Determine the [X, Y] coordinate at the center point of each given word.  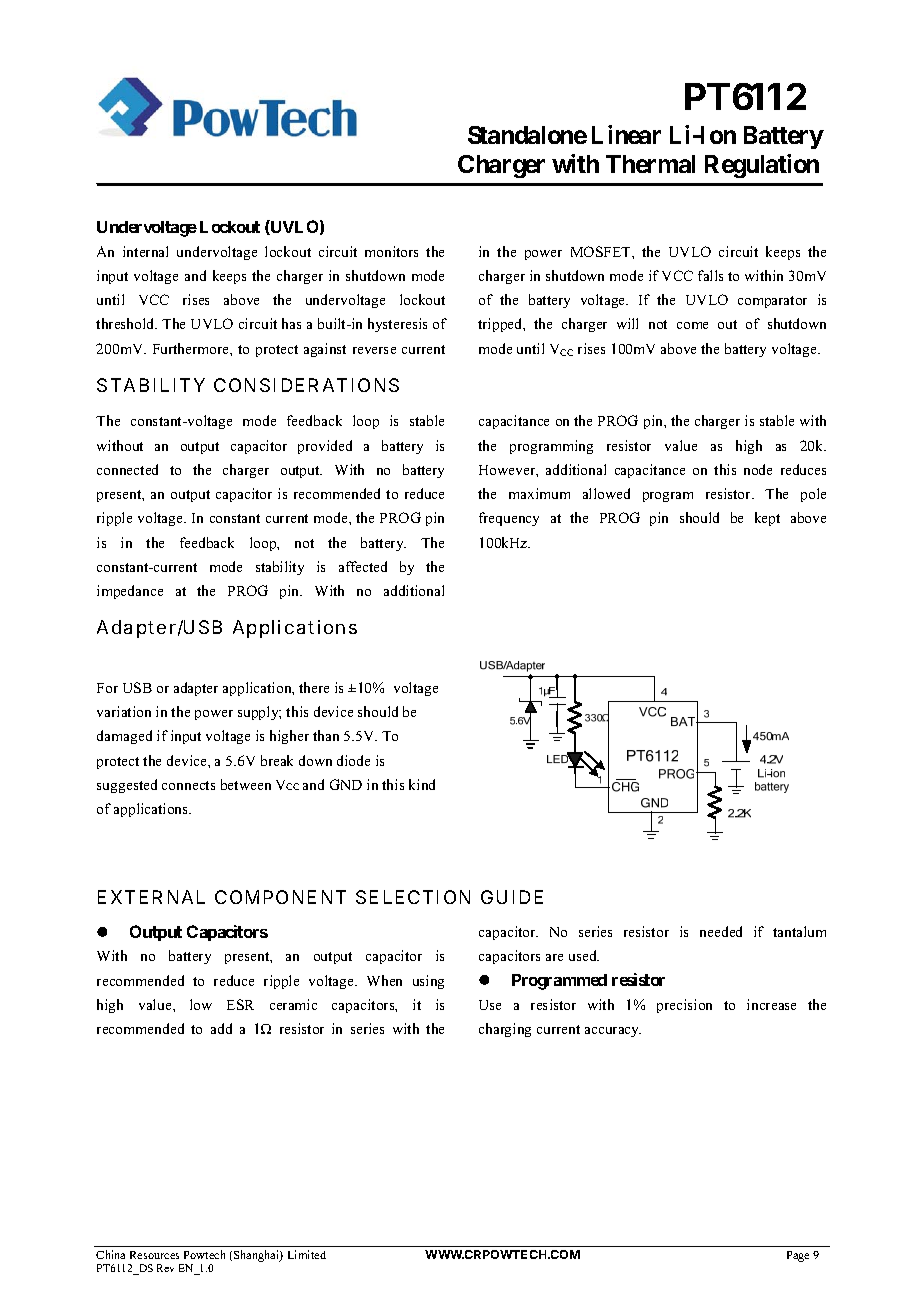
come [692, 325]
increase [771, 1004]
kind [422, 784]
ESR [240, 1004]
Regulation [762, 166]
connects [188, 785]
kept [767, 519]
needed [721, 931]
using [428, 982]
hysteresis [397, 325]
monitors [391, 251]
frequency [509, 519]
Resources [154, 1255]
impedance [130, 592]
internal [145, 251]
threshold [126, 323]
